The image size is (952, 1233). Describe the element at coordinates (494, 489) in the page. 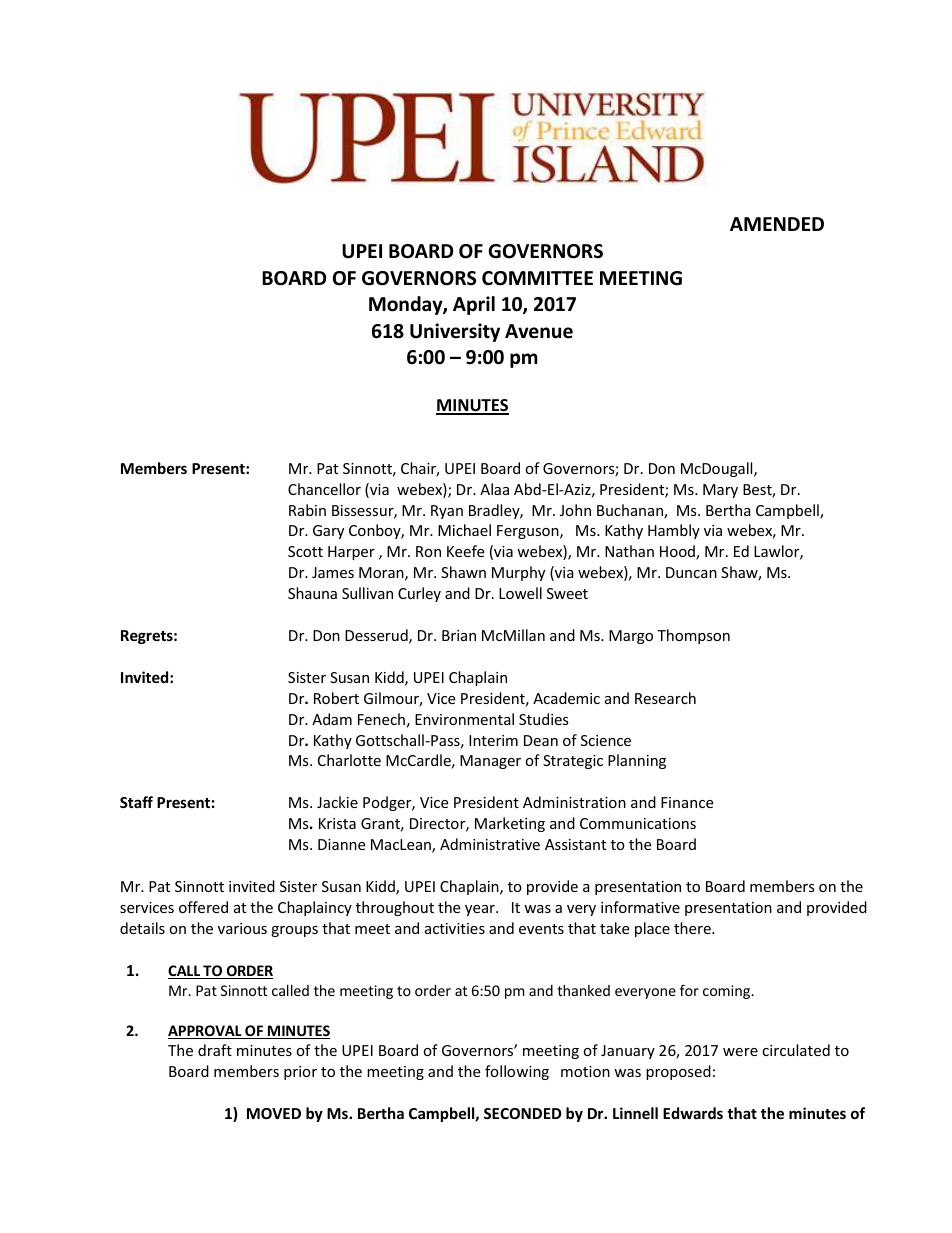

I see `Alaa` at that location.
